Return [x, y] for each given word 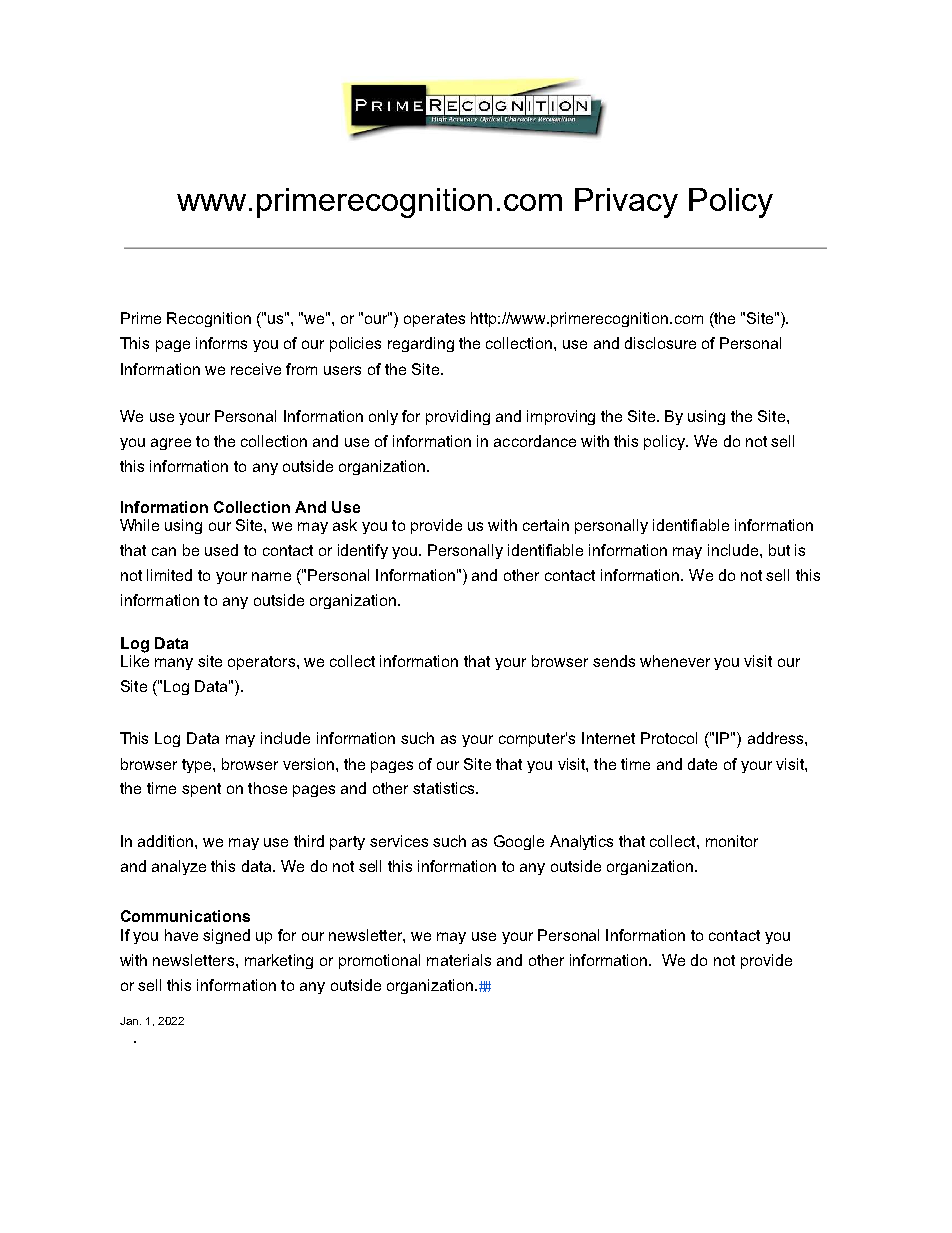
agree [171, 444]
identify [363, 551]
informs [221, 343]
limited [169, 575]
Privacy [626, 203]
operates [434, 320]
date [702, 764]
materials [459, 960]
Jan [129, 1021]
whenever [675, 661]
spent [201, 790]
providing [458, 417]
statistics [445, 788]
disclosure [660, 343]
